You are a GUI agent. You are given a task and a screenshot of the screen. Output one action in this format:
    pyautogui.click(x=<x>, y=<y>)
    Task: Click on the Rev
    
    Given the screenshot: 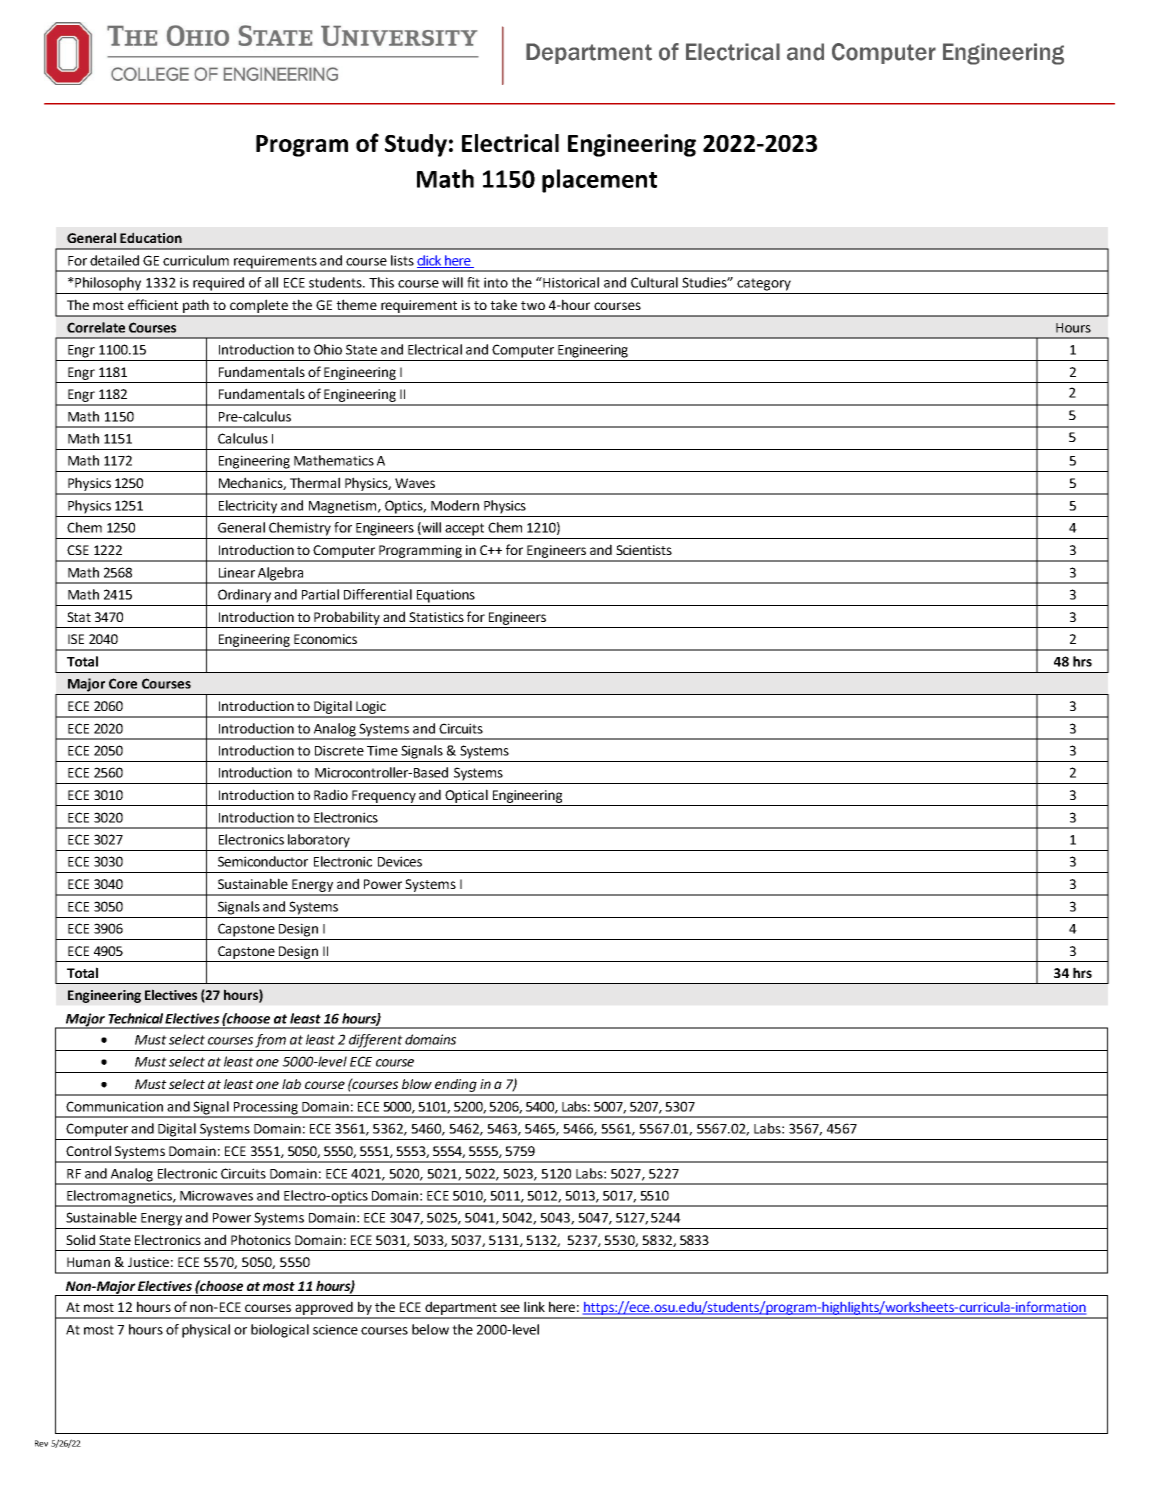 What is the action you would take?
    pyautogui.click(x=41, y=1443)
